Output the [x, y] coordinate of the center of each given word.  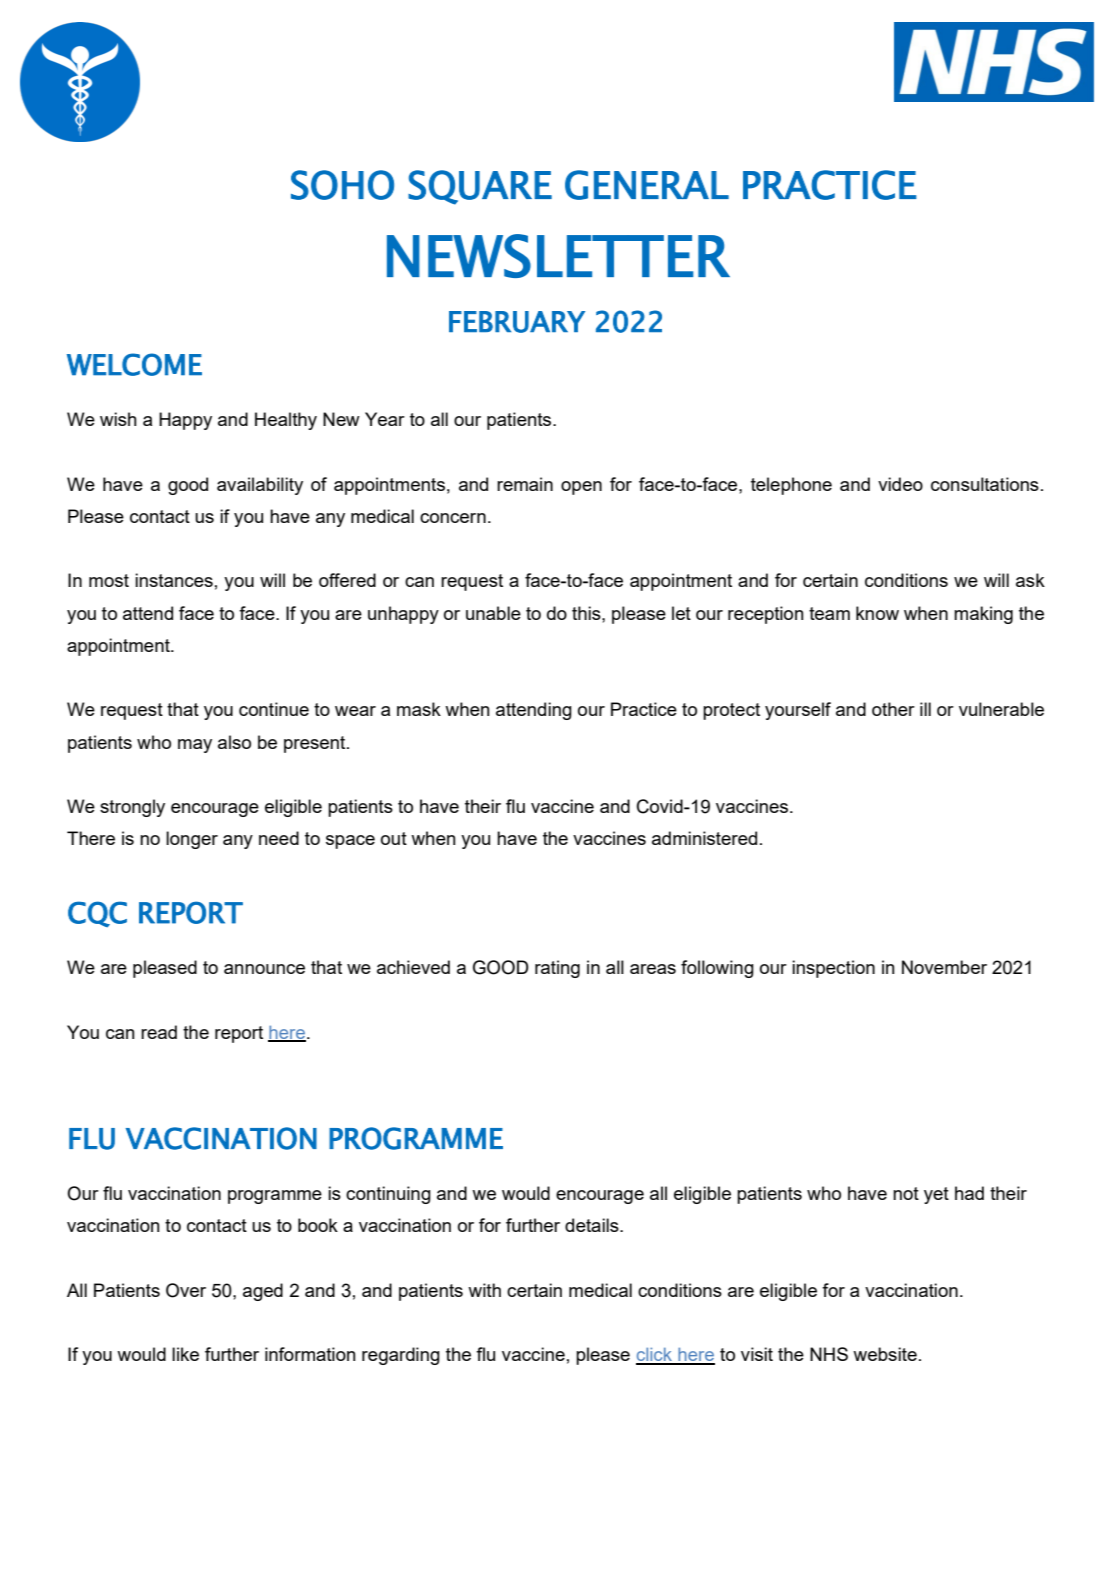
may [195, 746]
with [484, 1290]
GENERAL [647, 185]
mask [419, 709]
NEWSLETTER [558, 256]
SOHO [342, 185]
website [885, 1354]
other [893, 709]
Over [186, 1290]
